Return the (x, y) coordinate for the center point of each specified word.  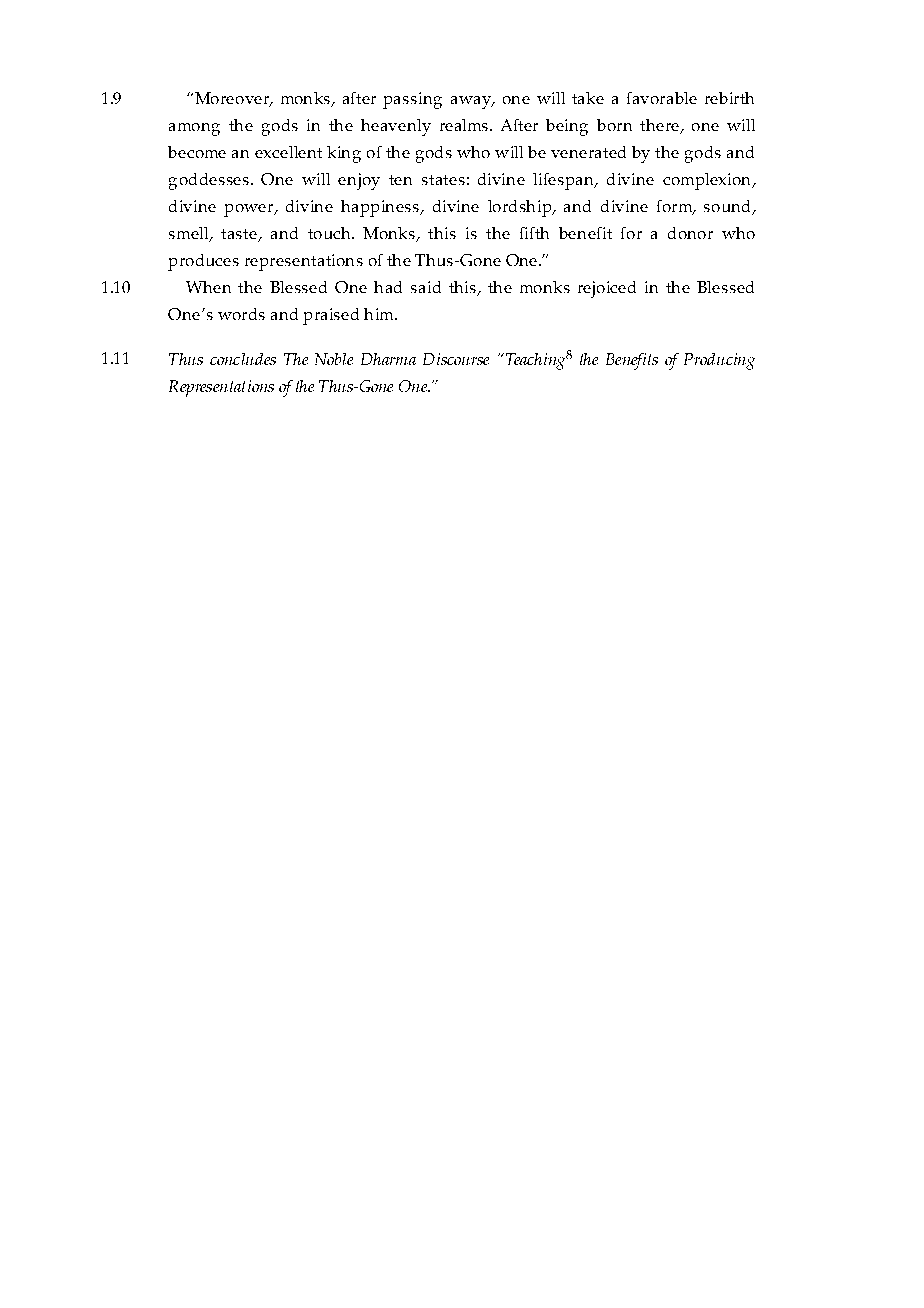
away (472, 102)
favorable (662, 98)
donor (690, 233)
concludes (243, 359)
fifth (534, 233)
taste (239, 234)
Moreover (232, 99)
